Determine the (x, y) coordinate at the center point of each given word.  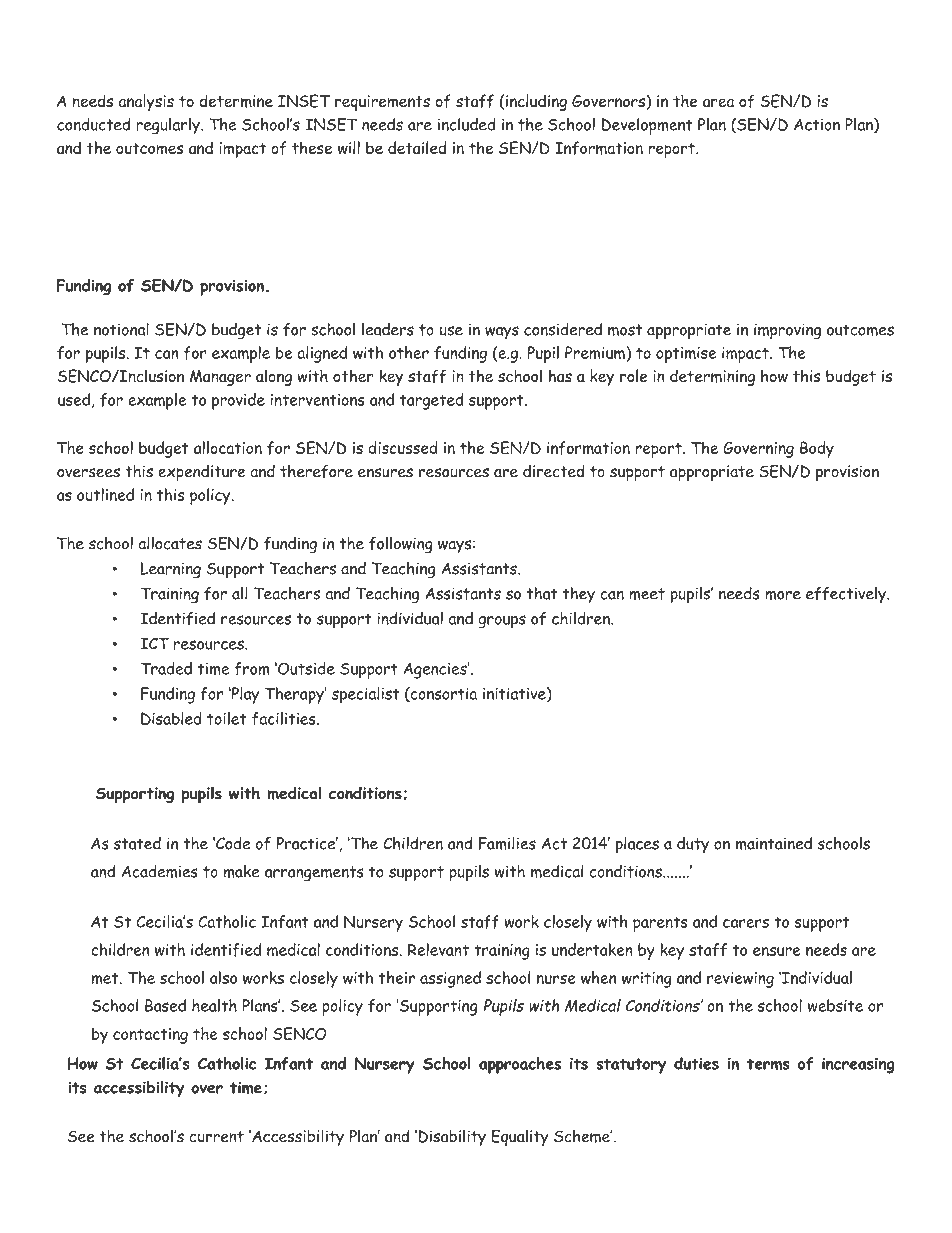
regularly (169, 126)
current (216, 1137)
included (467, 124)
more (783, 595)
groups (502, 622)
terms (768, 1064)
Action (817, 124)
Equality (519, 1137)
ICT (154, 643)
